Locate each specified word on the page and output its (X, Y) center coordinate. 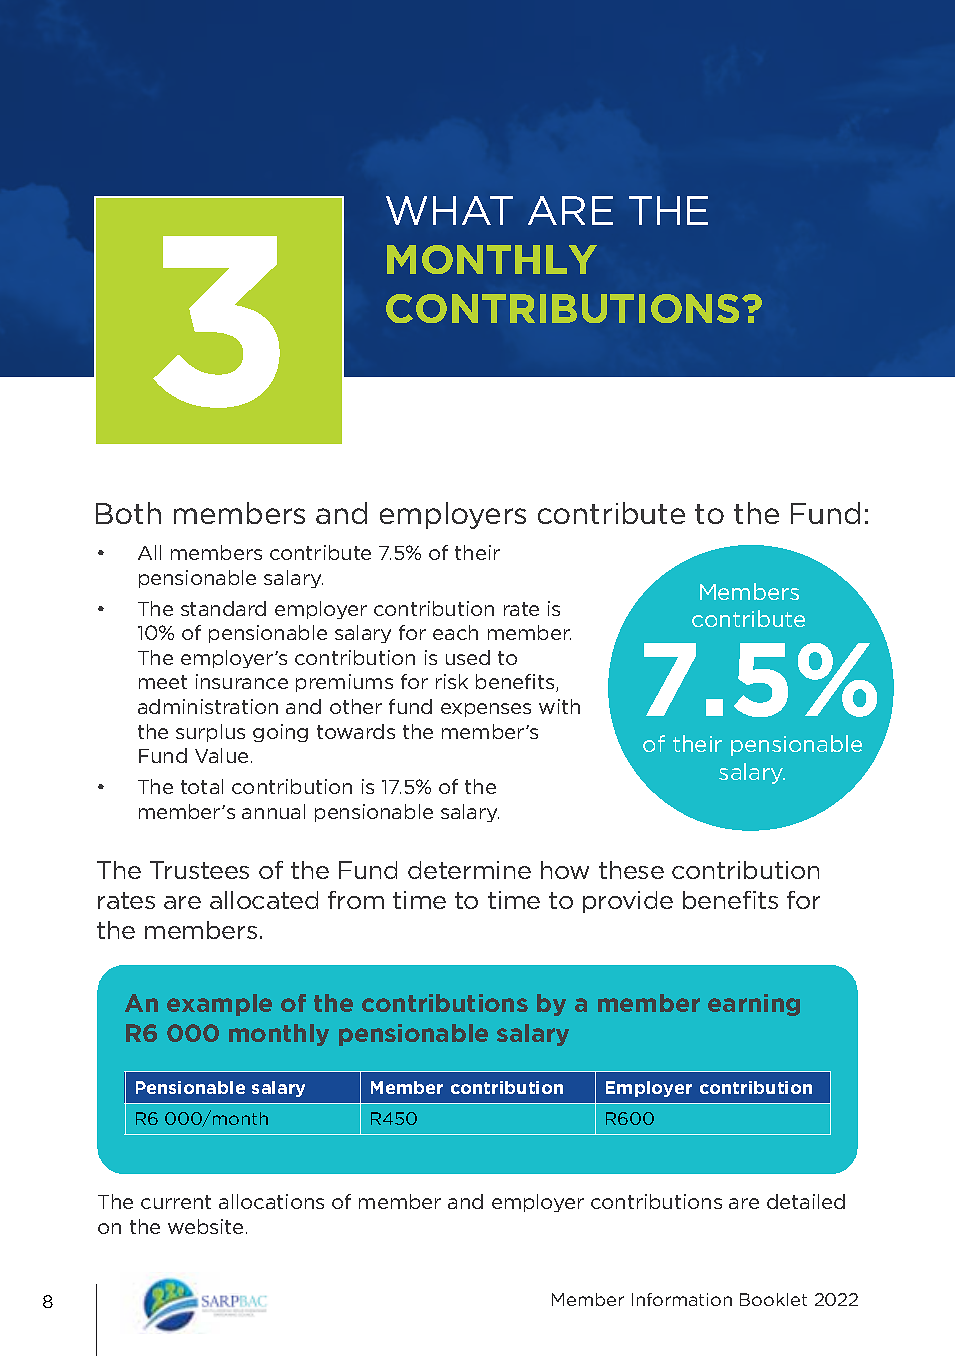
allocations (271, 1201)
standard (223, 608)
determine (469, 870)
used (468, 657)
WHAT (449, 210)
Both (128, 513)
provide (628, 902)
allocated (264, 900)
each (455, 632)
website (205, 1226)
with (559, 706)
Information (682, 1299)
